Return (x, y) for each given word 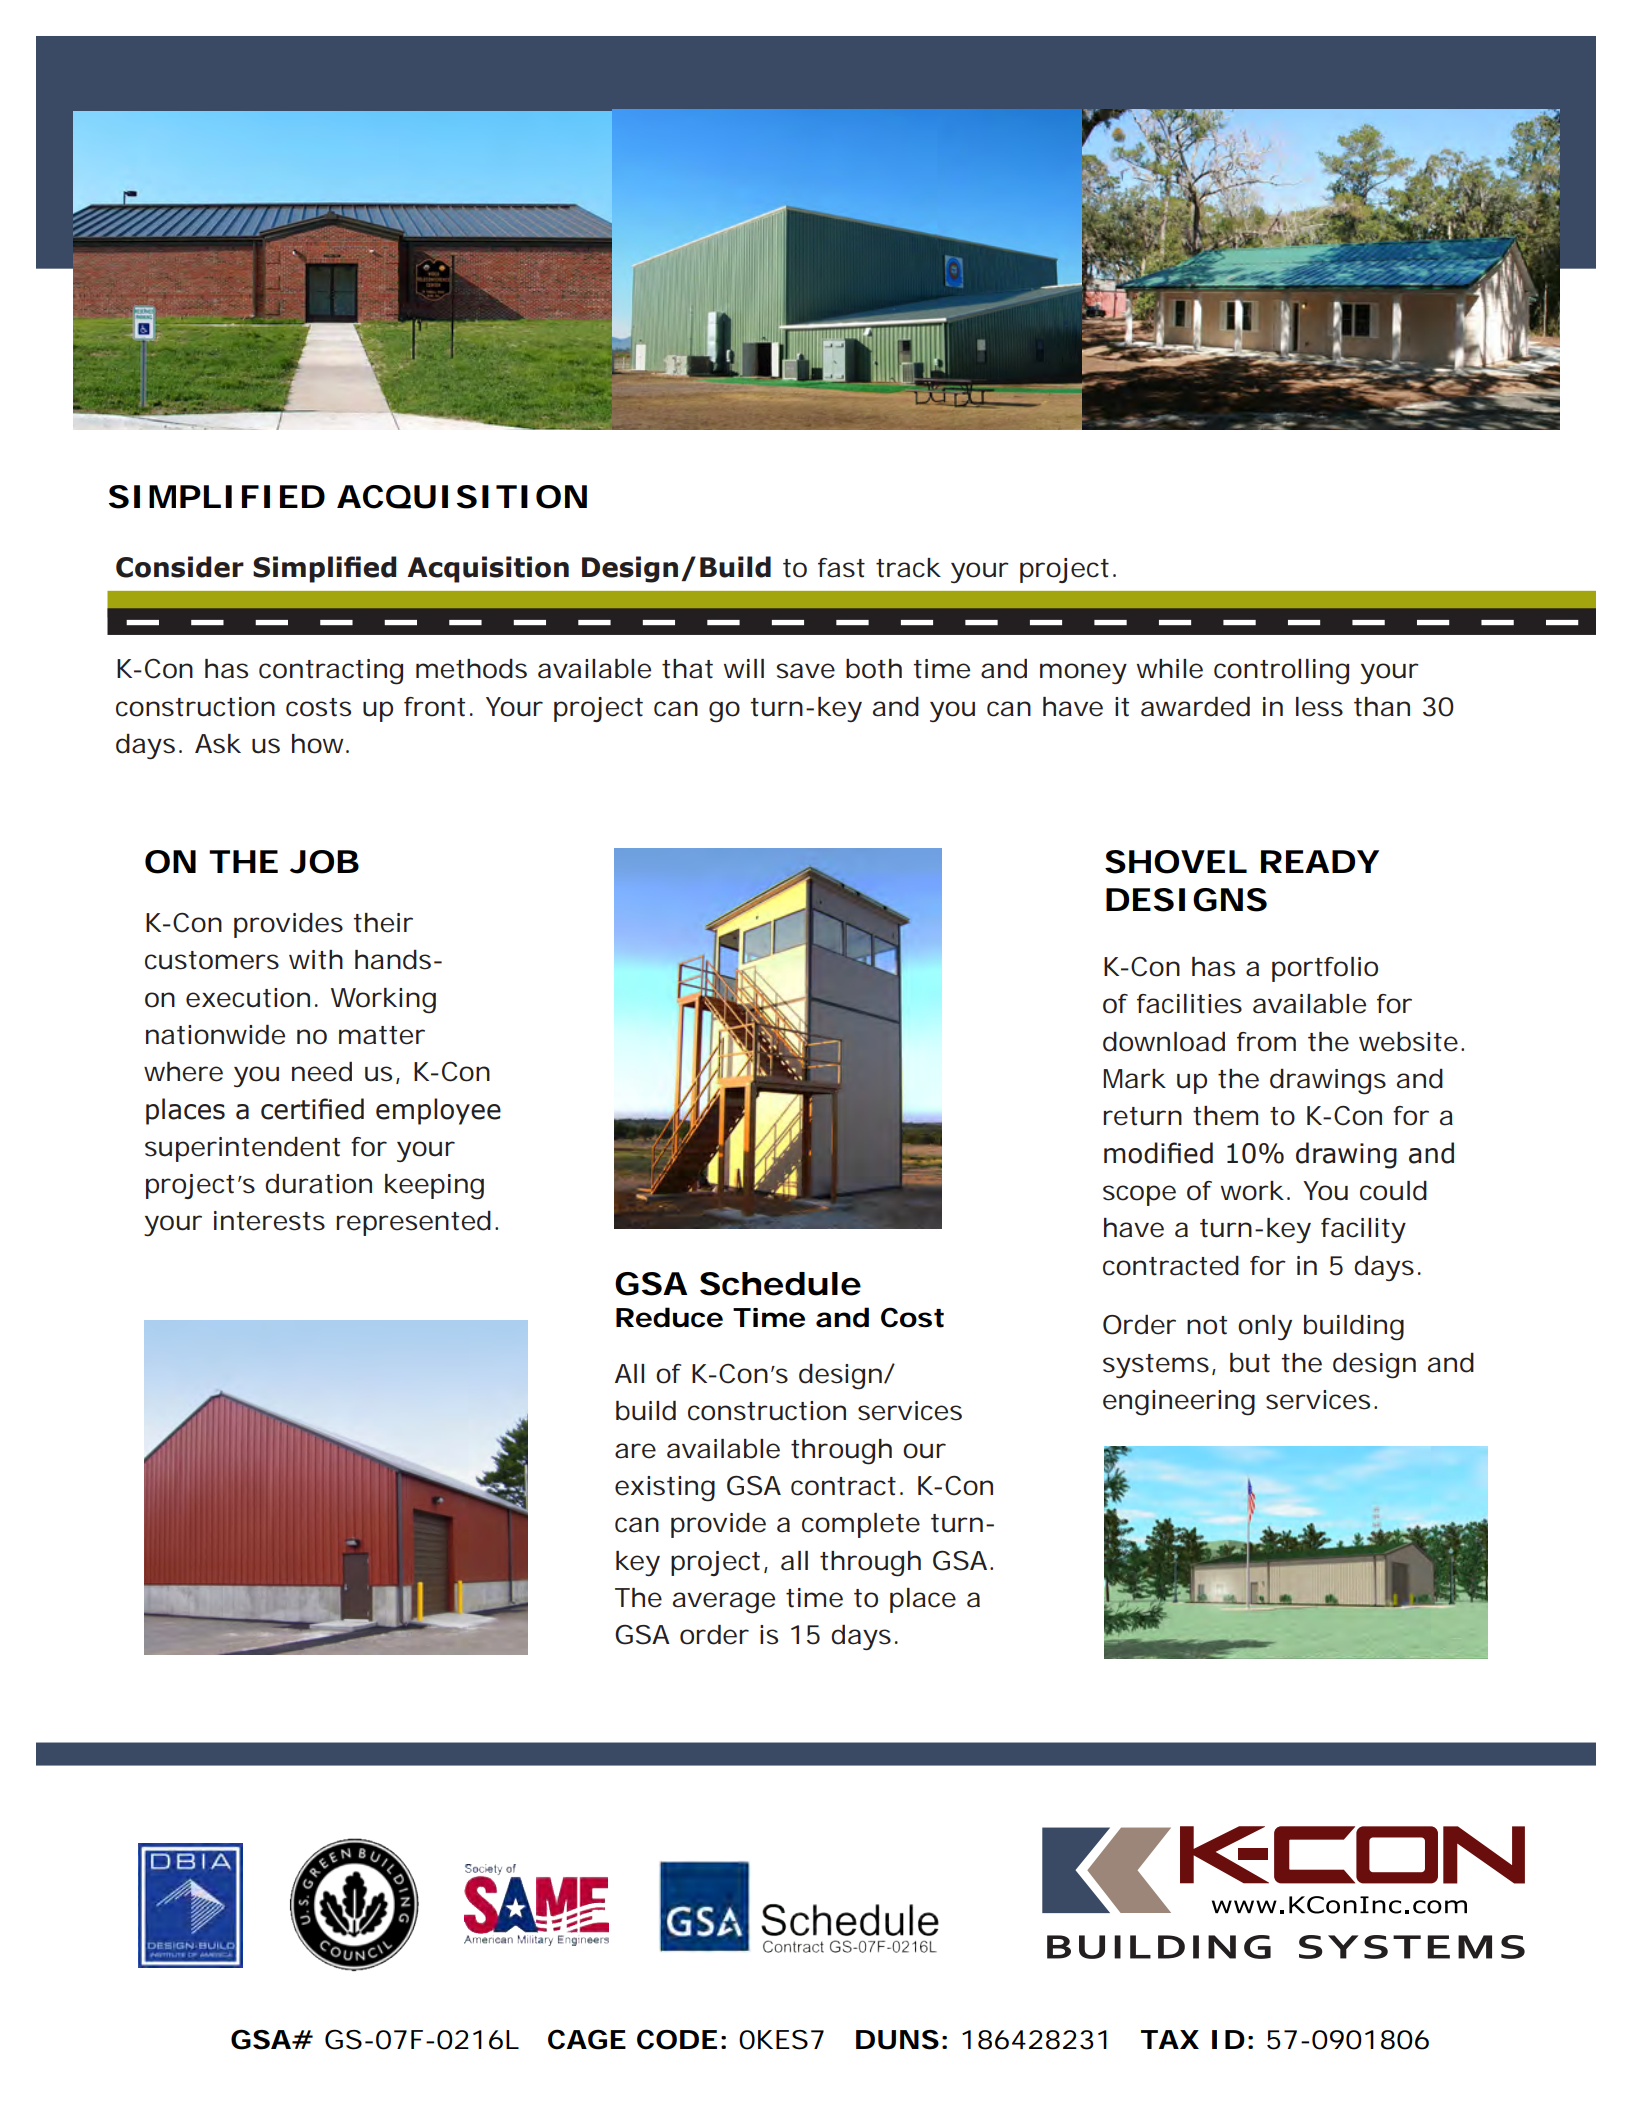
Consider (180, 567)
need (322, 1072)
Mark (1134, 1079)
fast (841, 568)
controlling (1281, 672)
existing (665, 1489)
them (1225, 1116)
